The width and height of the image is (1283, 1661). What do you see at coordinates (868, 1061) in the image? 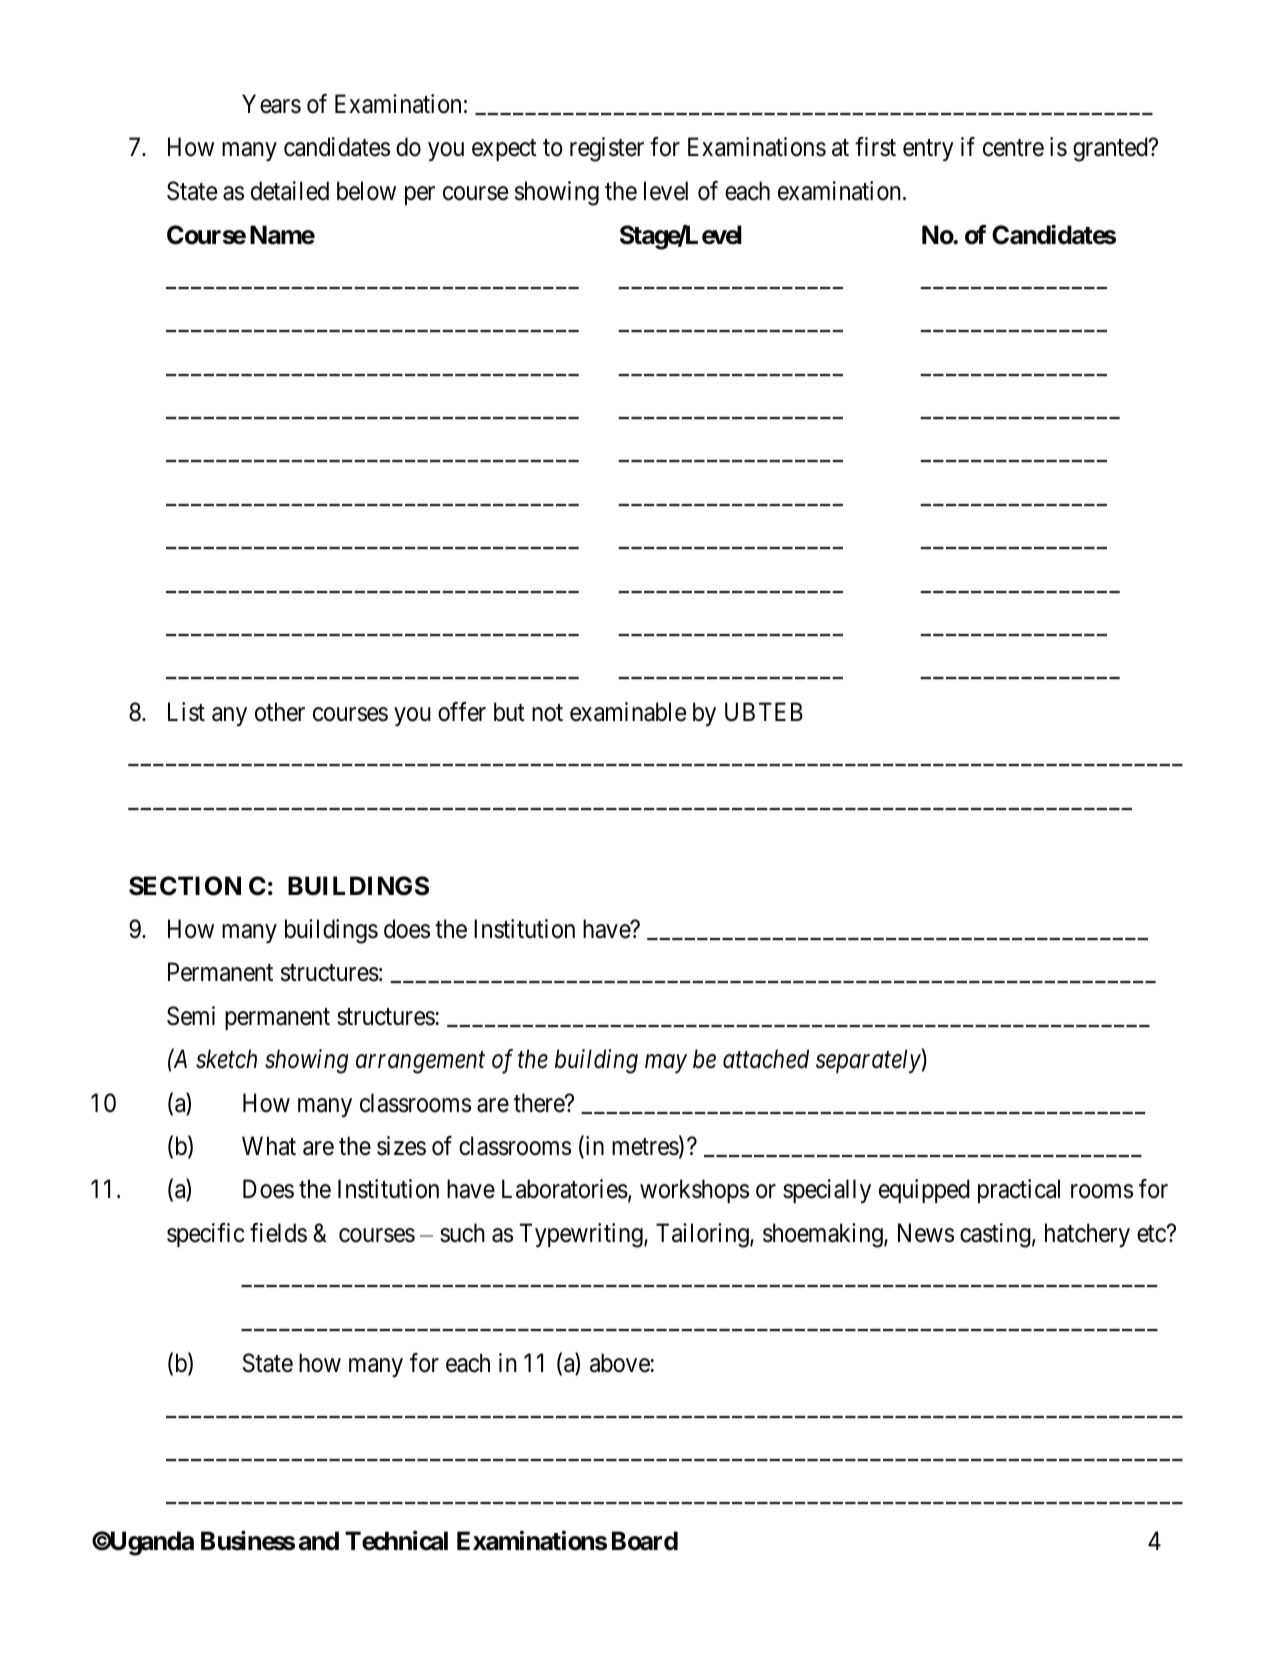
I see `separately` at bounding box center [868, 1061].
